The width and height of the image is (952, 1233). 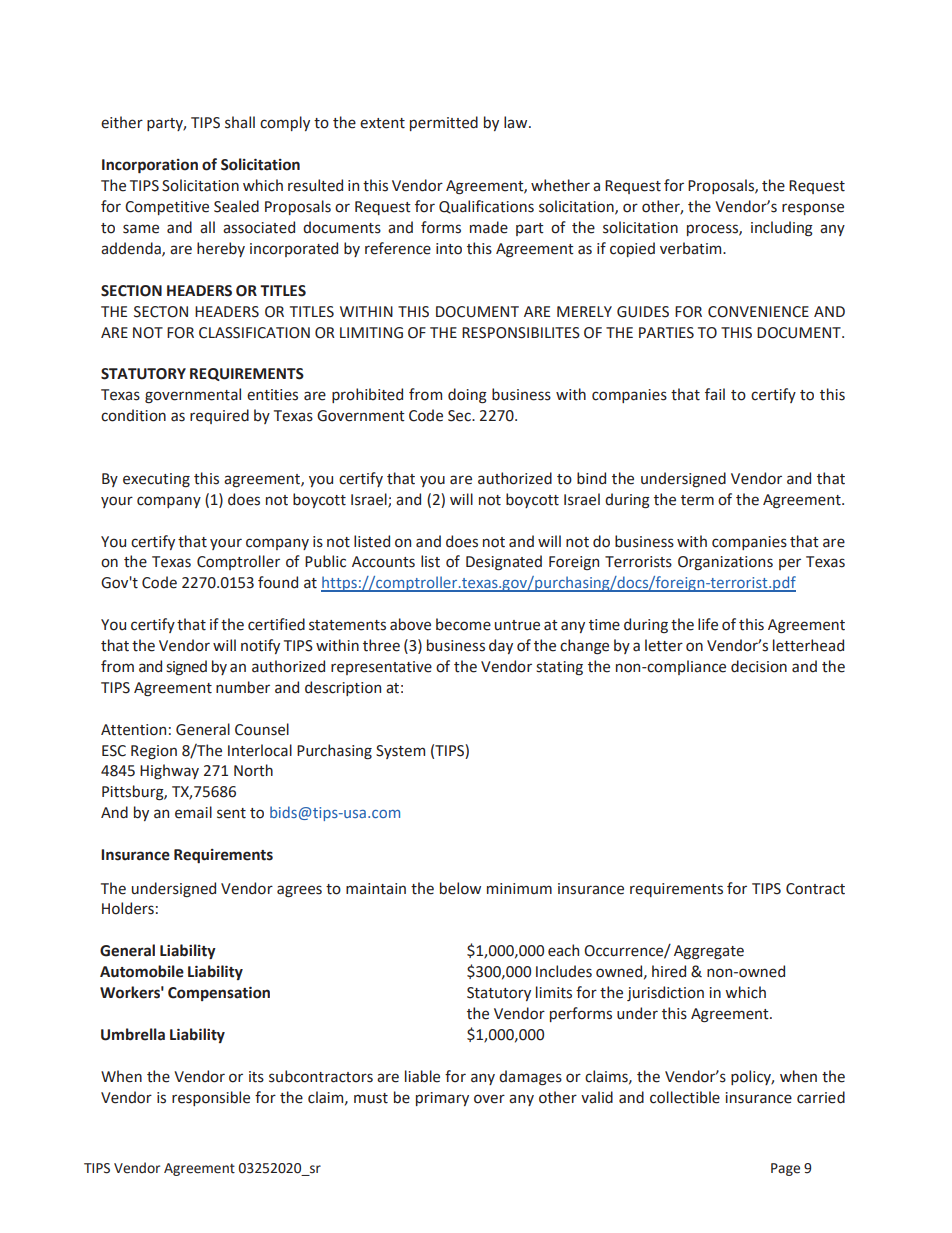 I want to click on decision, so click(x=759, y=666).
